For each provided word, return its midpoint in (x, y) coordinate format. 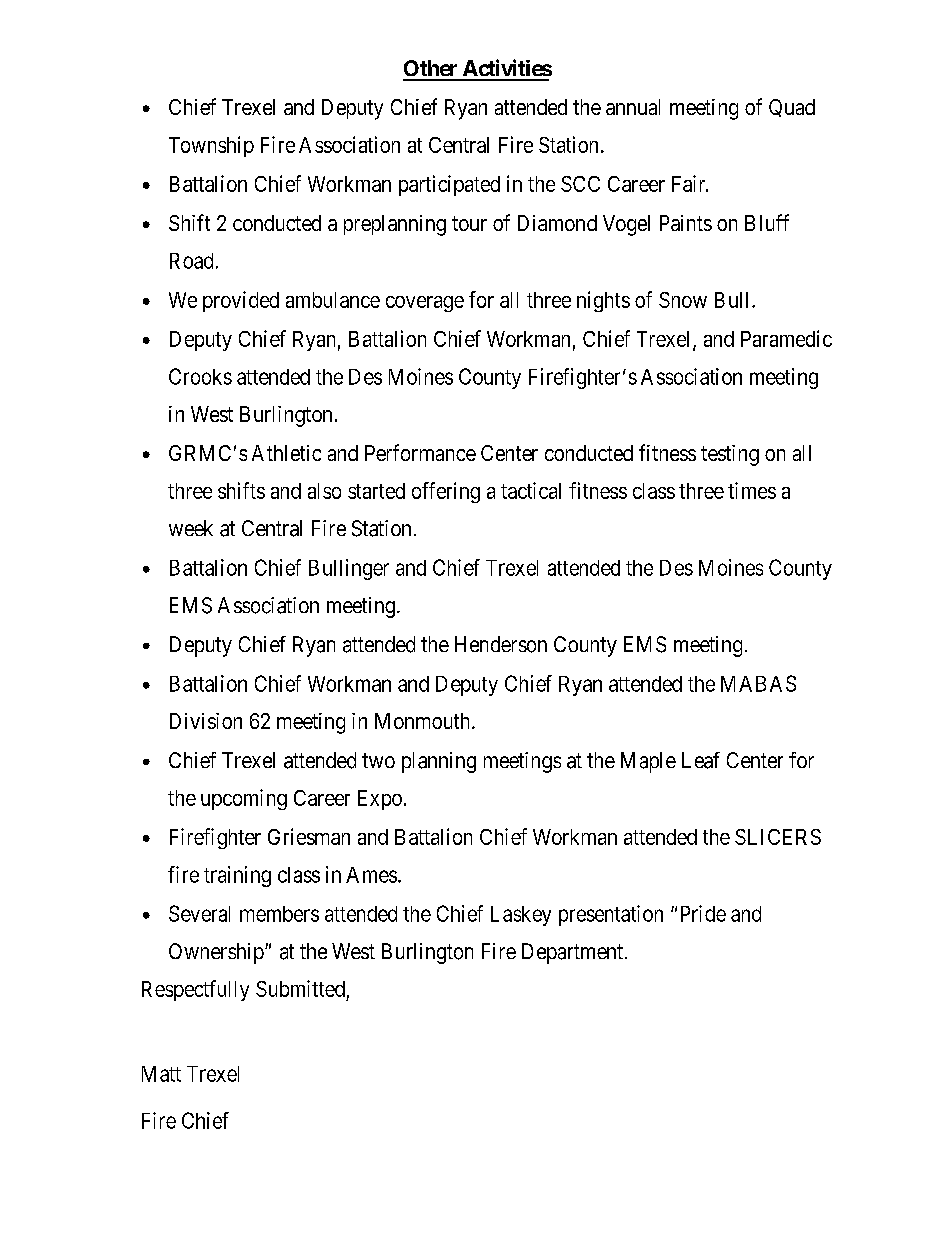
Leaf (701, 760)
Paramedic (786, 338)
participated (449, 185)
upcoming (244, 799)
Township (211, 146)
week (191, 528)
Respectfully (195, 990)
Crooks (200, 376)
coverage (425, 304)
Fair (690, 183)
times (752, 490)
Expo (380, 800)
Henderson (501, 644)
